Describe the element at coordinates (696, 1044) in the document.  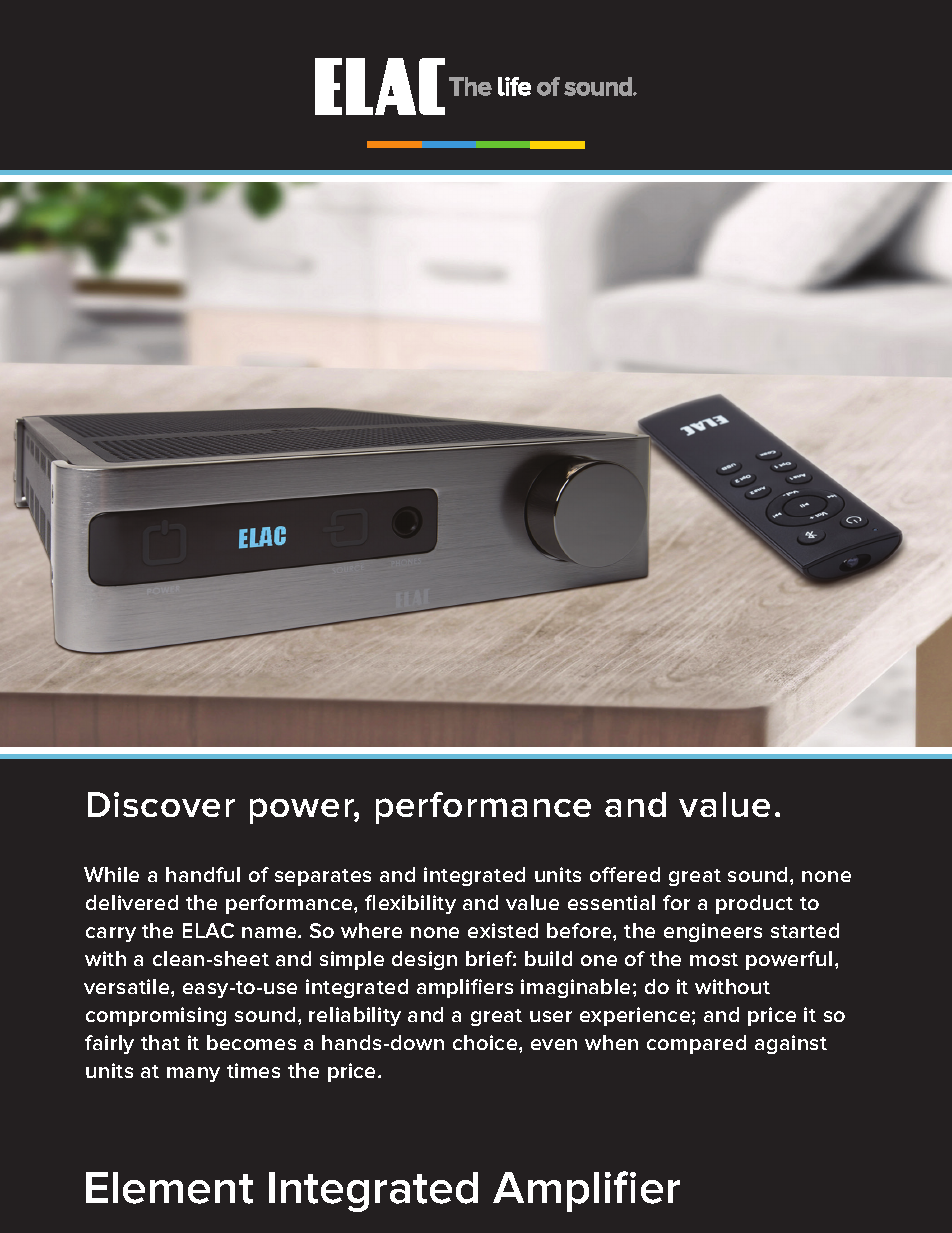
I see `compared` at that location.
